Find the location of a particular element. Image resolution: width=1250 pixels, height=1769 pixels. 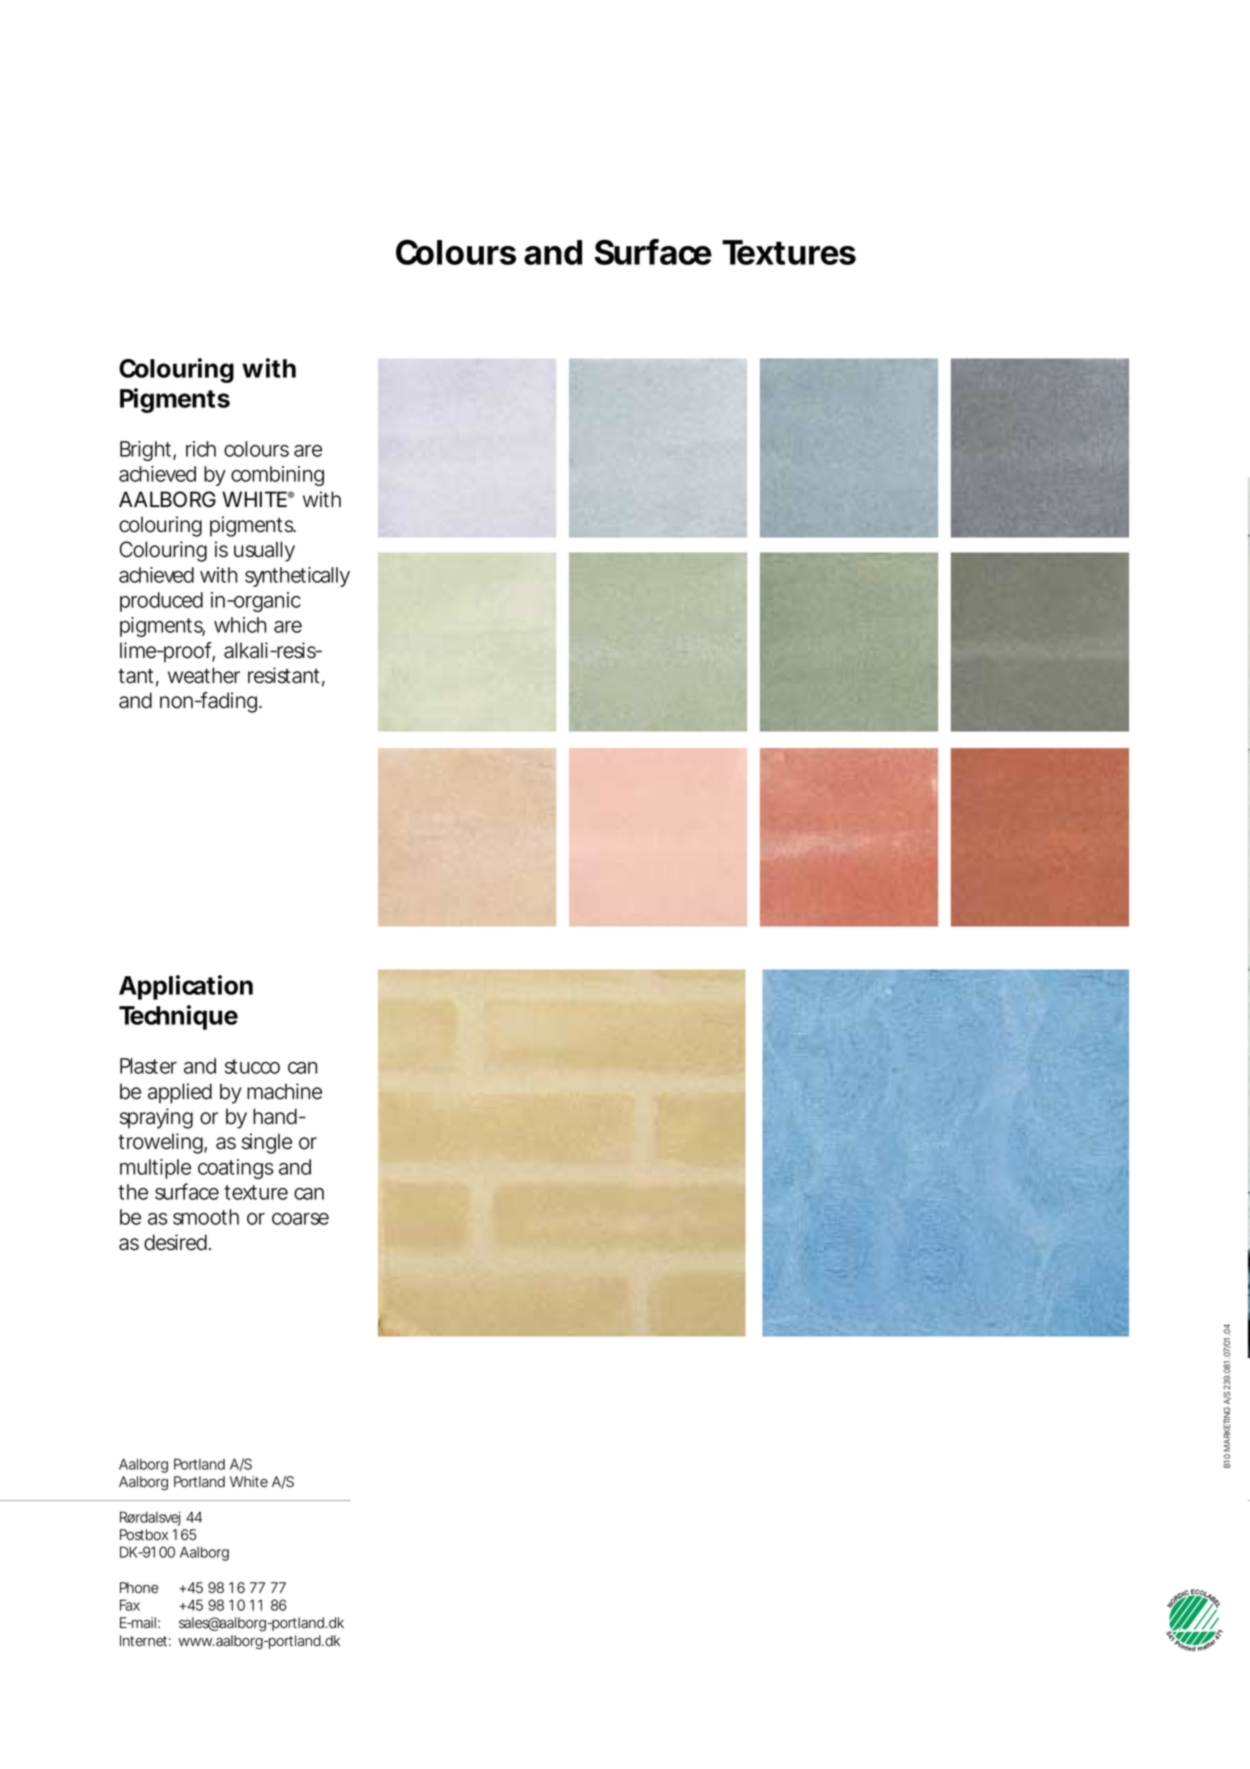

coarse is located at coordinates (300, 1219).
